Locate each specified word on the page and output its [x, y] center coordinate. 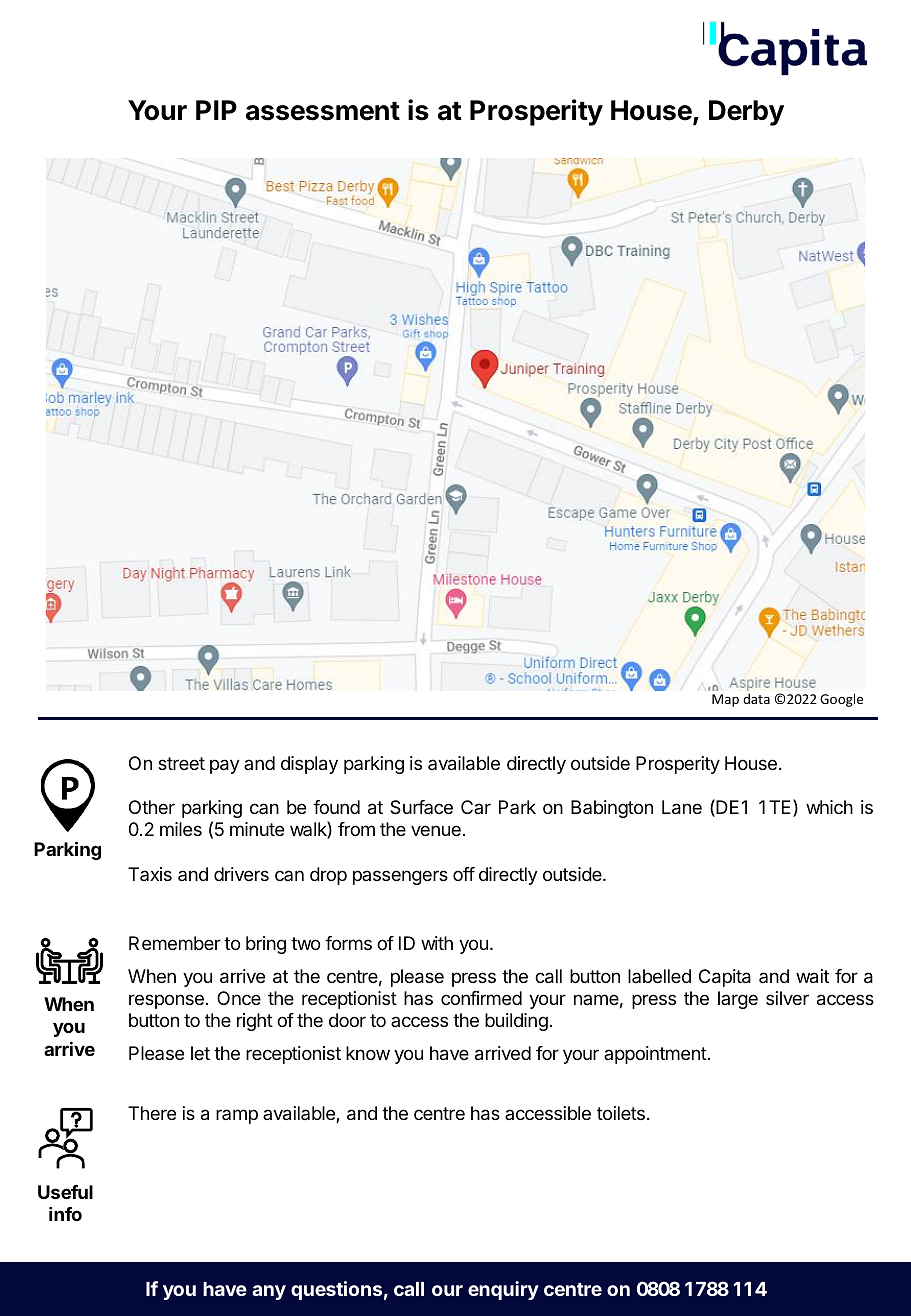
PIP [216, 110]
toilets [621, 1113]
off [464, 874]
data [756, 698]
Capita [725, 978]
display [309, 765]
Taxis [150, 874]
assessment [323, 111]
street [181, 763]
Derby [746, 113]
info [65, 1214]
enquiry [503, 1290]
